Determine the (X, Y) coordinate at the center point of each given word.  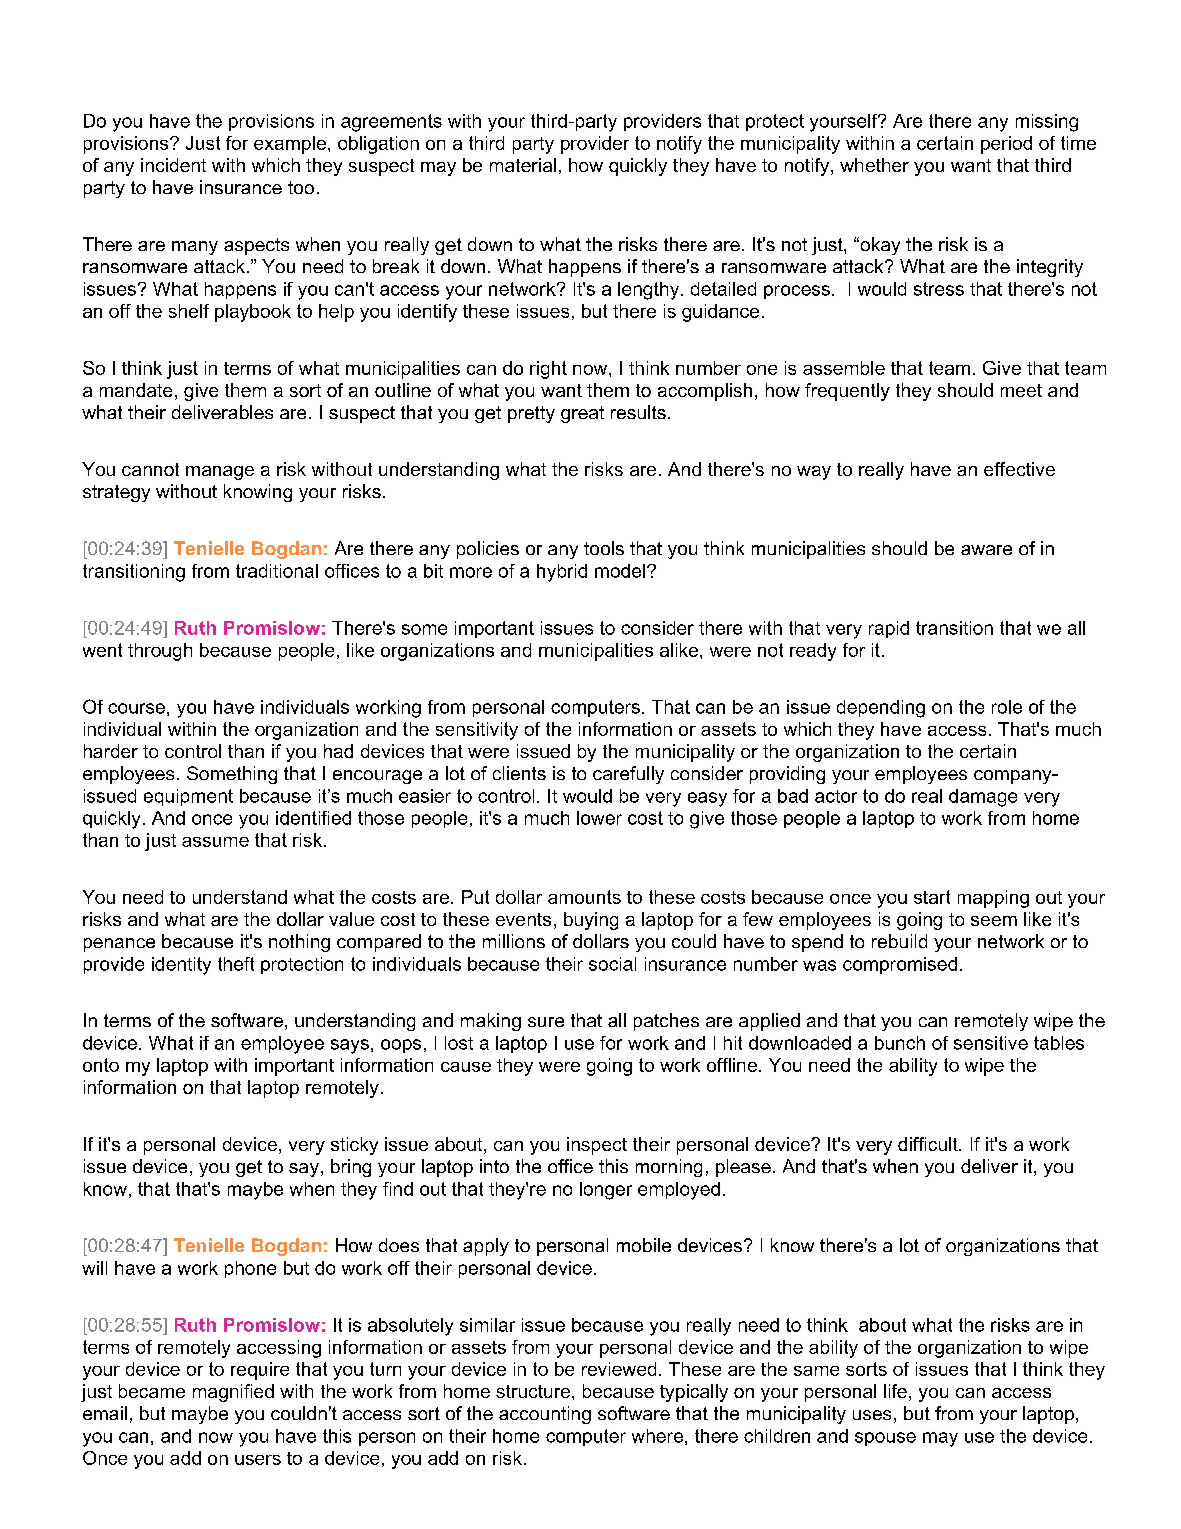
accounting (545, 1415)
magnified (233, 1393)
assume (215, 842)
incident (173, 165)
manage (220, 473)
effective (1019, 469)
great (582, 414)
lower (599, 818)
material (523, 165)
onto (101, 1065)
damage (983, 798)
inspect (597, 1146)
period (1006, 145)
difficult (929, 1144)
